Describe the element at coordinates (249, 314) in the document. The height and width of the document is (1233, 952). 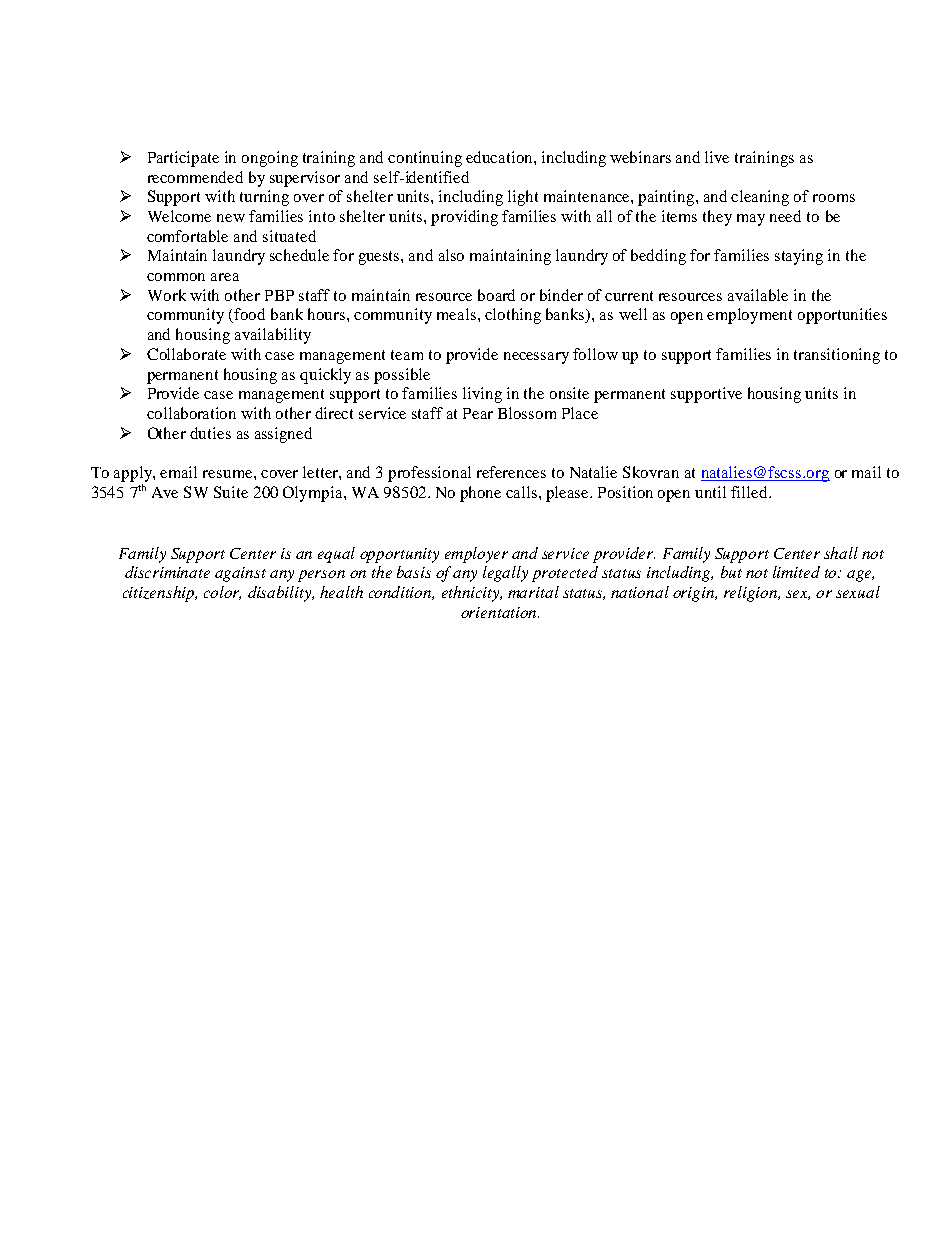
I see `food` at that location.
